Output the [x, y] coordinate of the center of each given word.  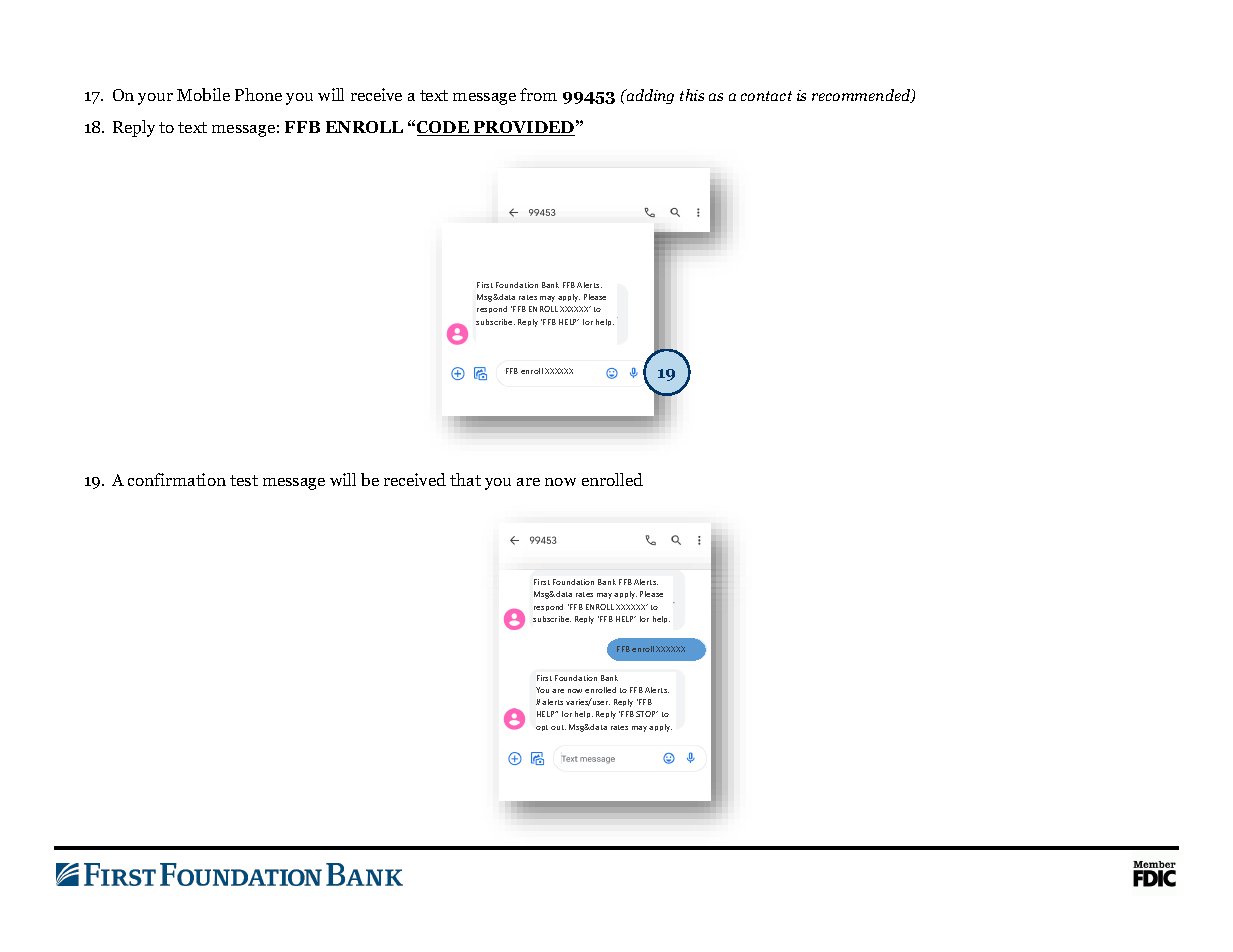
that [465, 479]
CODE [444, 128]
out [558, 727]
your [155, 99]
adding [649, 96]
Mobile [203, 94]
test [244, 480]
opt [542, 728]
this [692, 95]
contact [766, 96]
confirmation [177, 479]
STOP [647, 714]
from [538, 94]
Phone [258, 94]
